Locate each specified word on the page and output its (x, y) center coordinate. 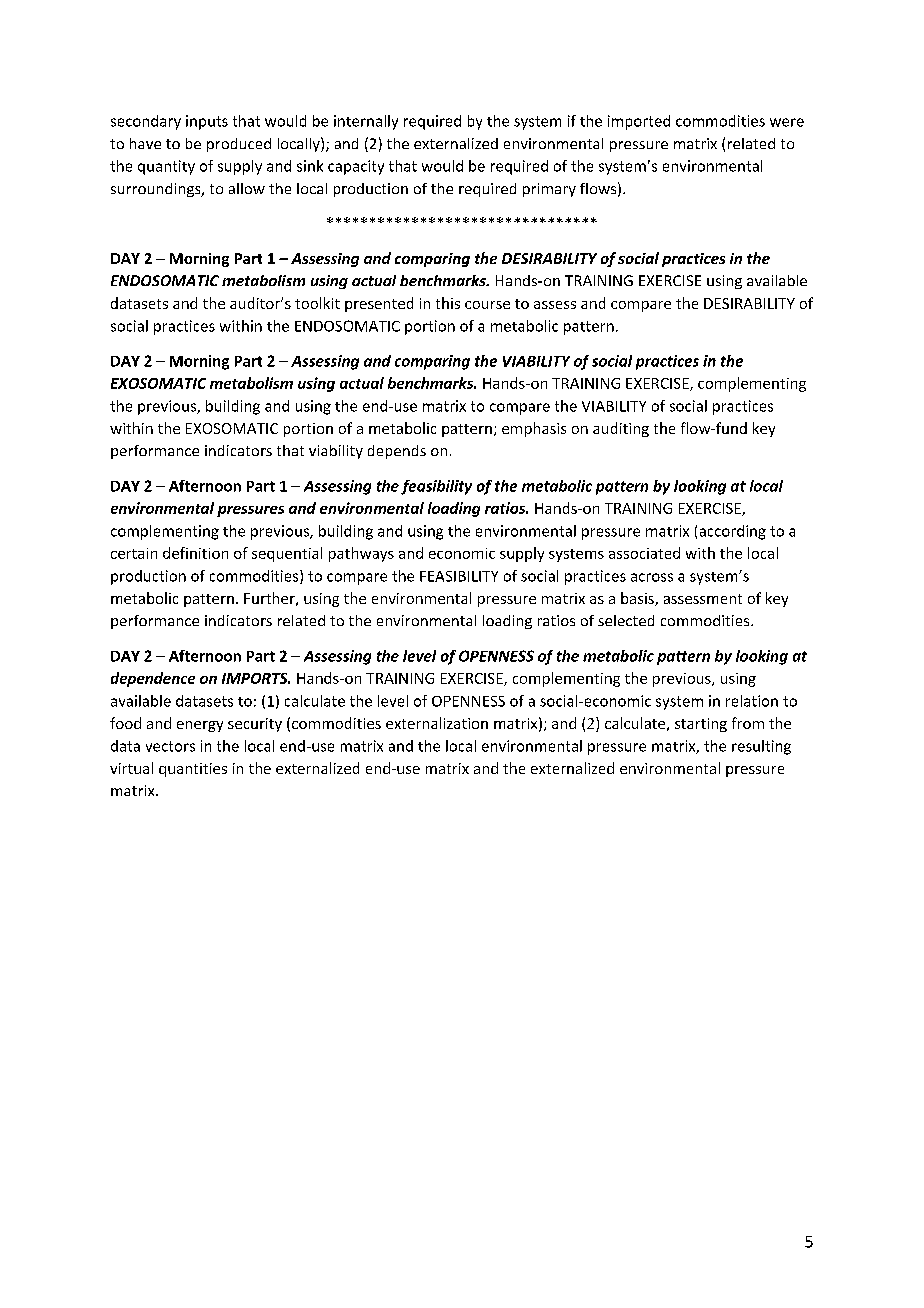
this (448, 303)
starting (701, 725)
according (733, 532)
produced (239, 145)
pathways (361, 554)
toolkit (317, 303)
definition (195, 553)
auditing (621, 429)
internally (366, 122)
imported (639, 122)
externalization (437, 723)
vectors (170, 746)
